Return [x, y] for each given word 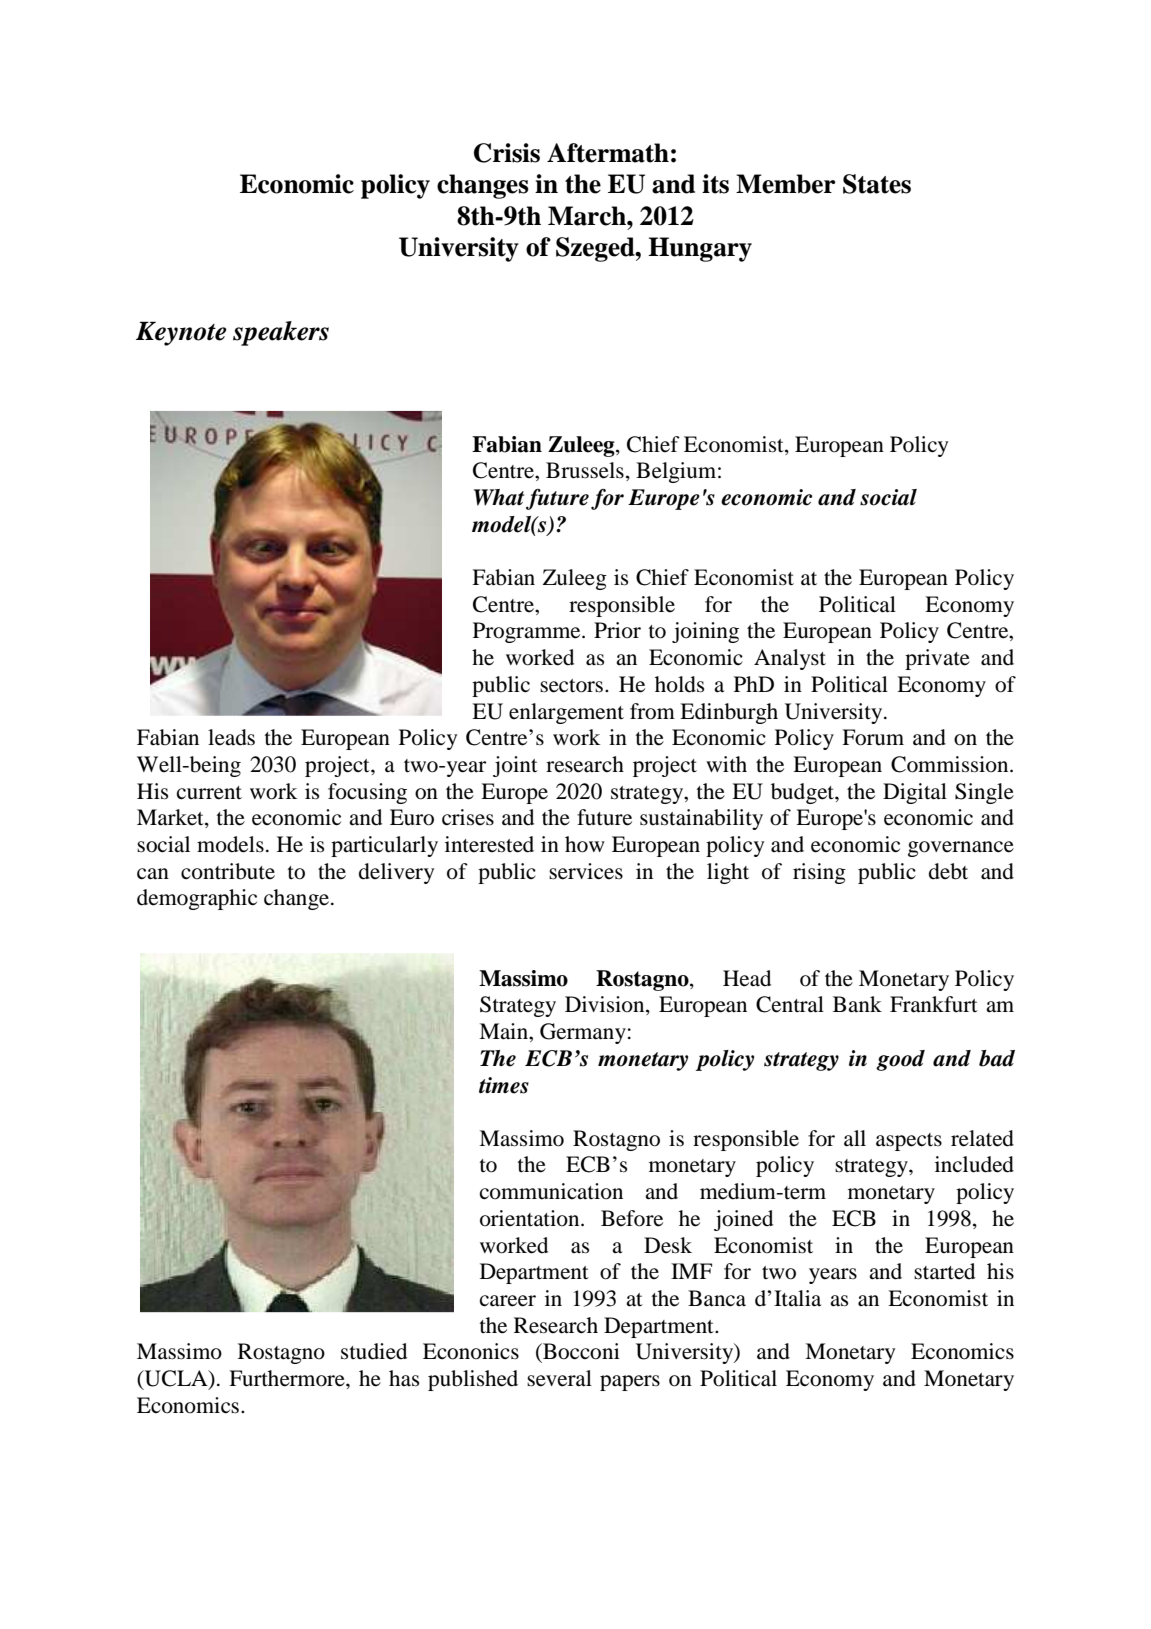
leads [231, 737]
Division [606, 1005]
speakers [281, 333]
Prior [617, 630]
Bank [857, 1004]
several [559, 1378]
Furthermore [288, 1378]
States [877, 184]
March [588, 216]
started [944, 1271]
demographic [197, 899]
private [937, 659]
